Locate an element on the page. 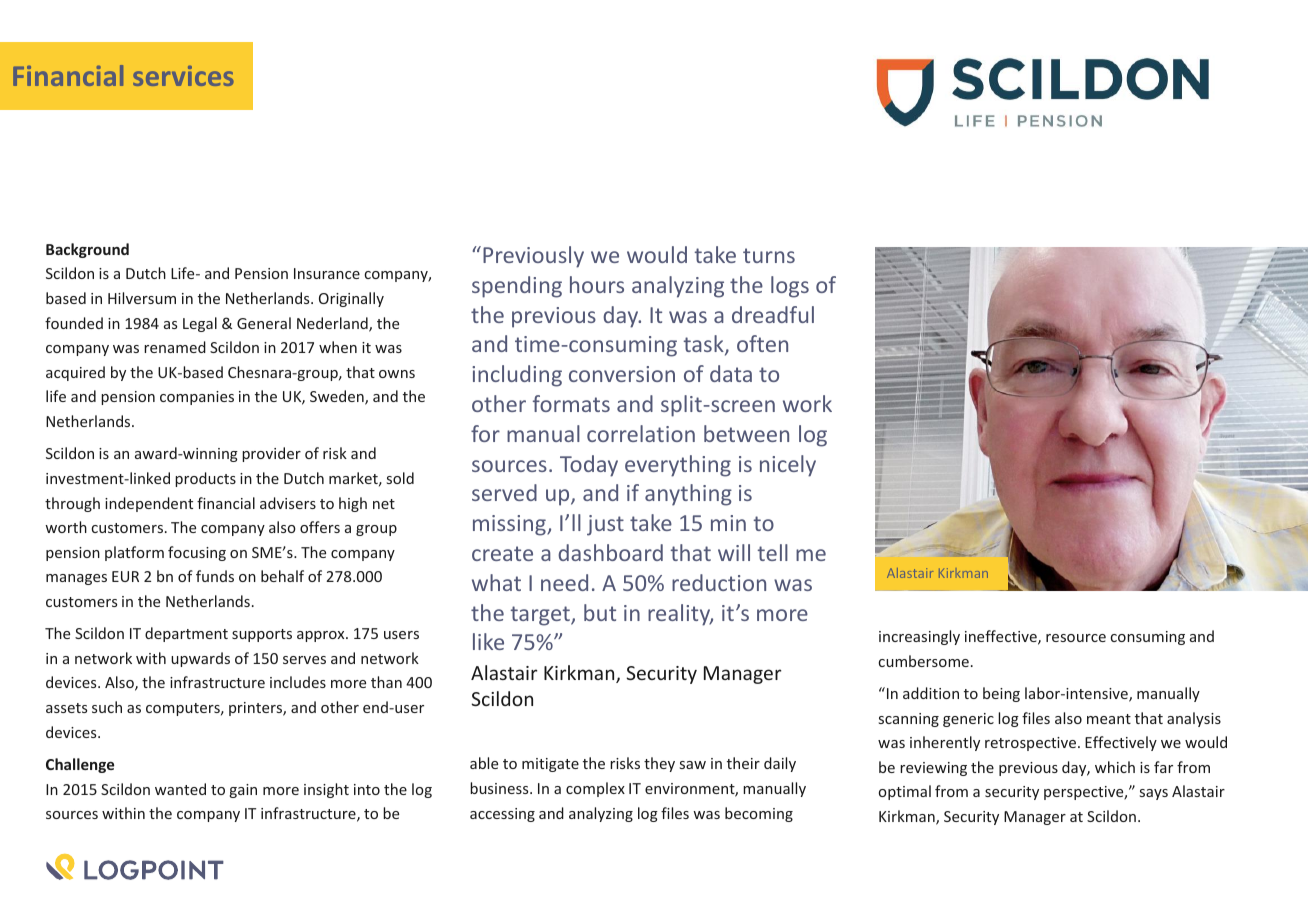 The width and height of the image is (1308, 924). just is located at coordinates (605, 525).
